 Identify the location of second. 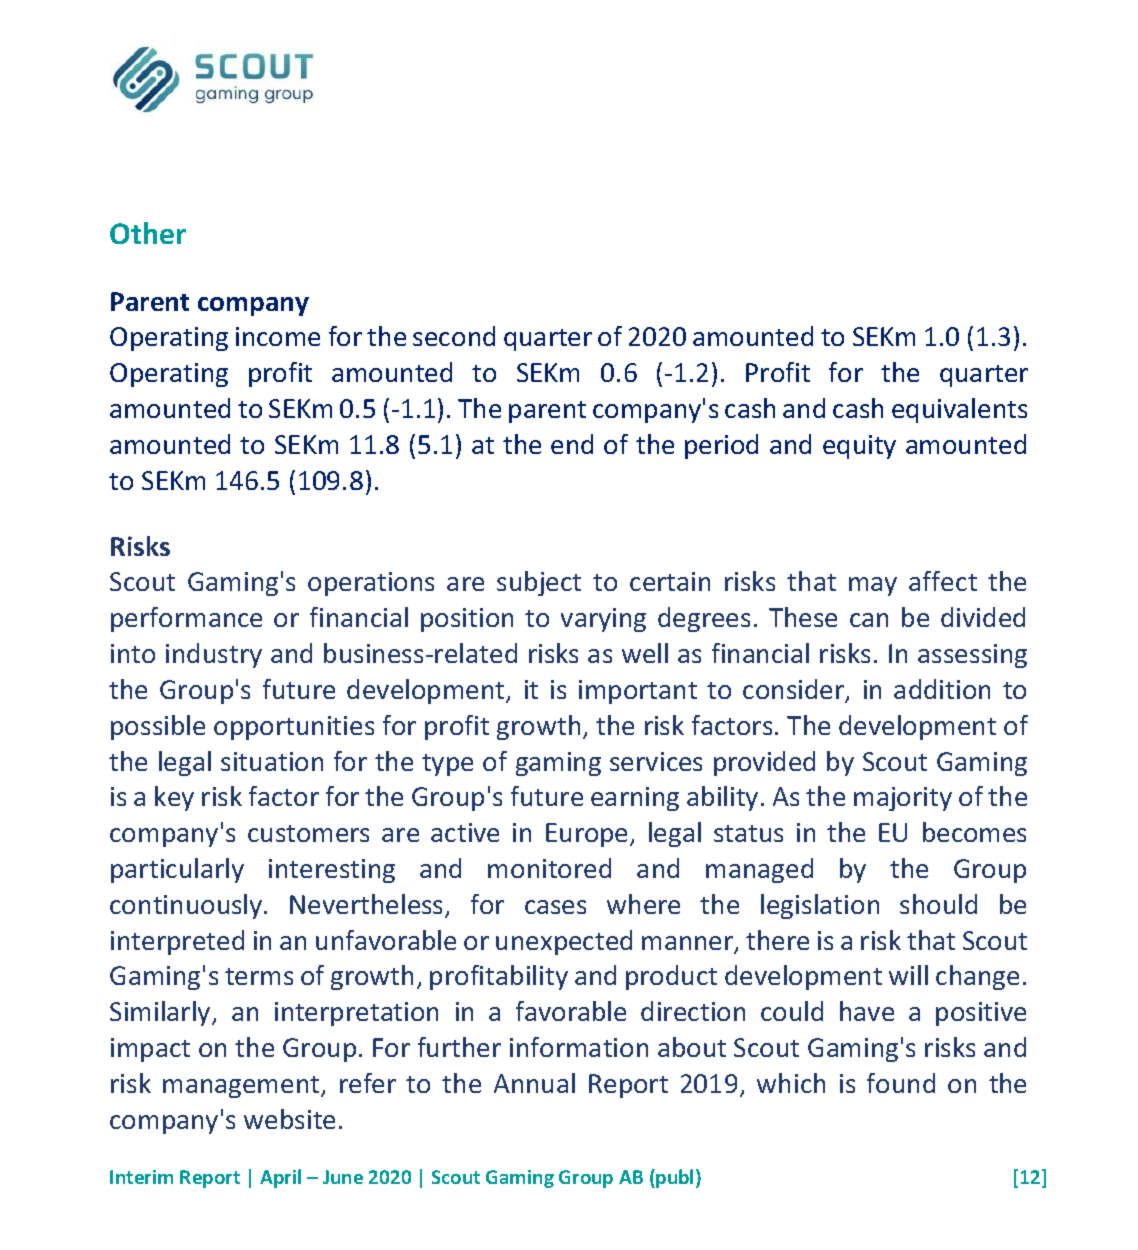
(454, 336).
